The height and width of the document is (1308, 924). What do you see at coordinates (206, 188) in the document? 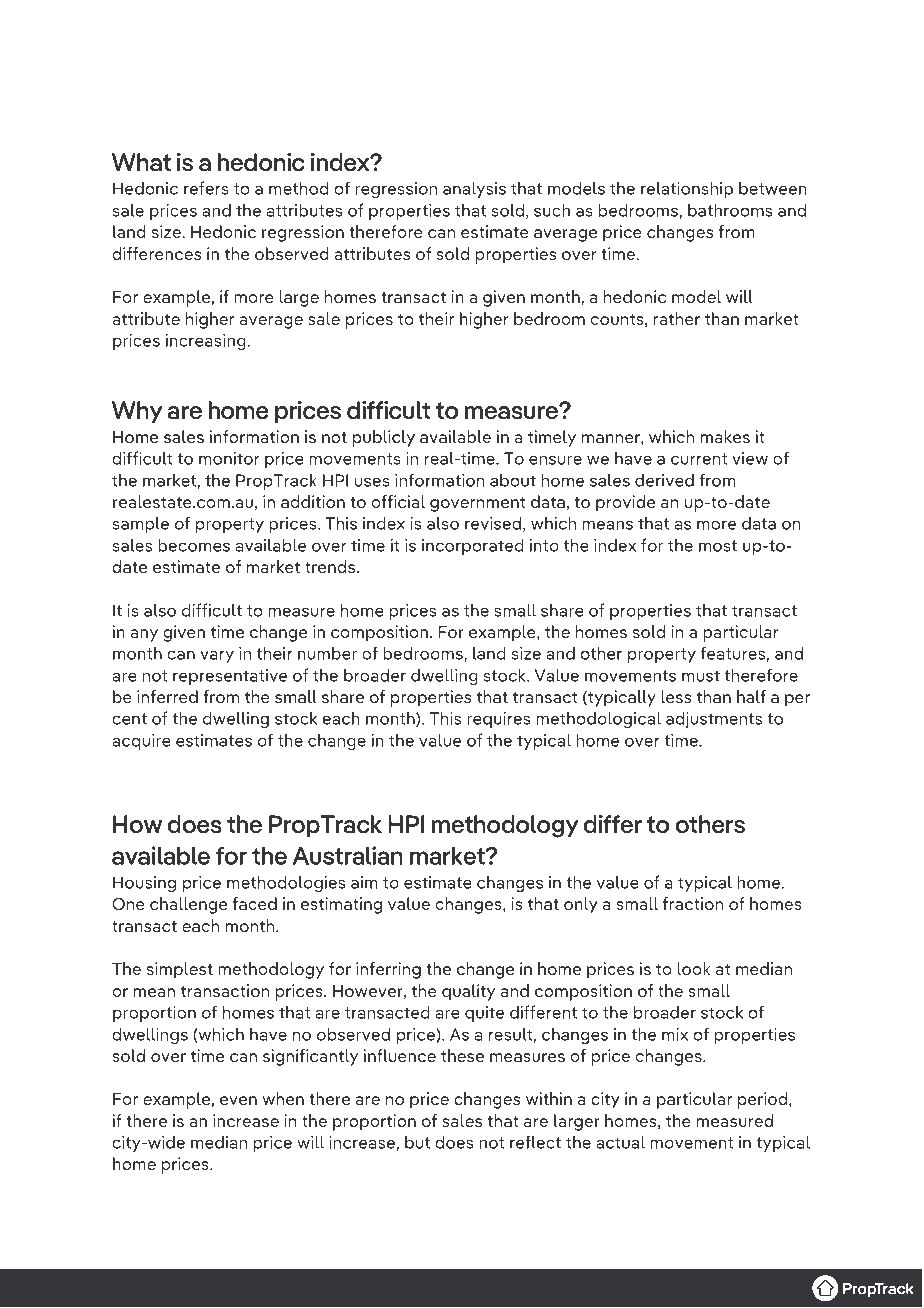
I see `refers` at bounding box center [206, 188].
